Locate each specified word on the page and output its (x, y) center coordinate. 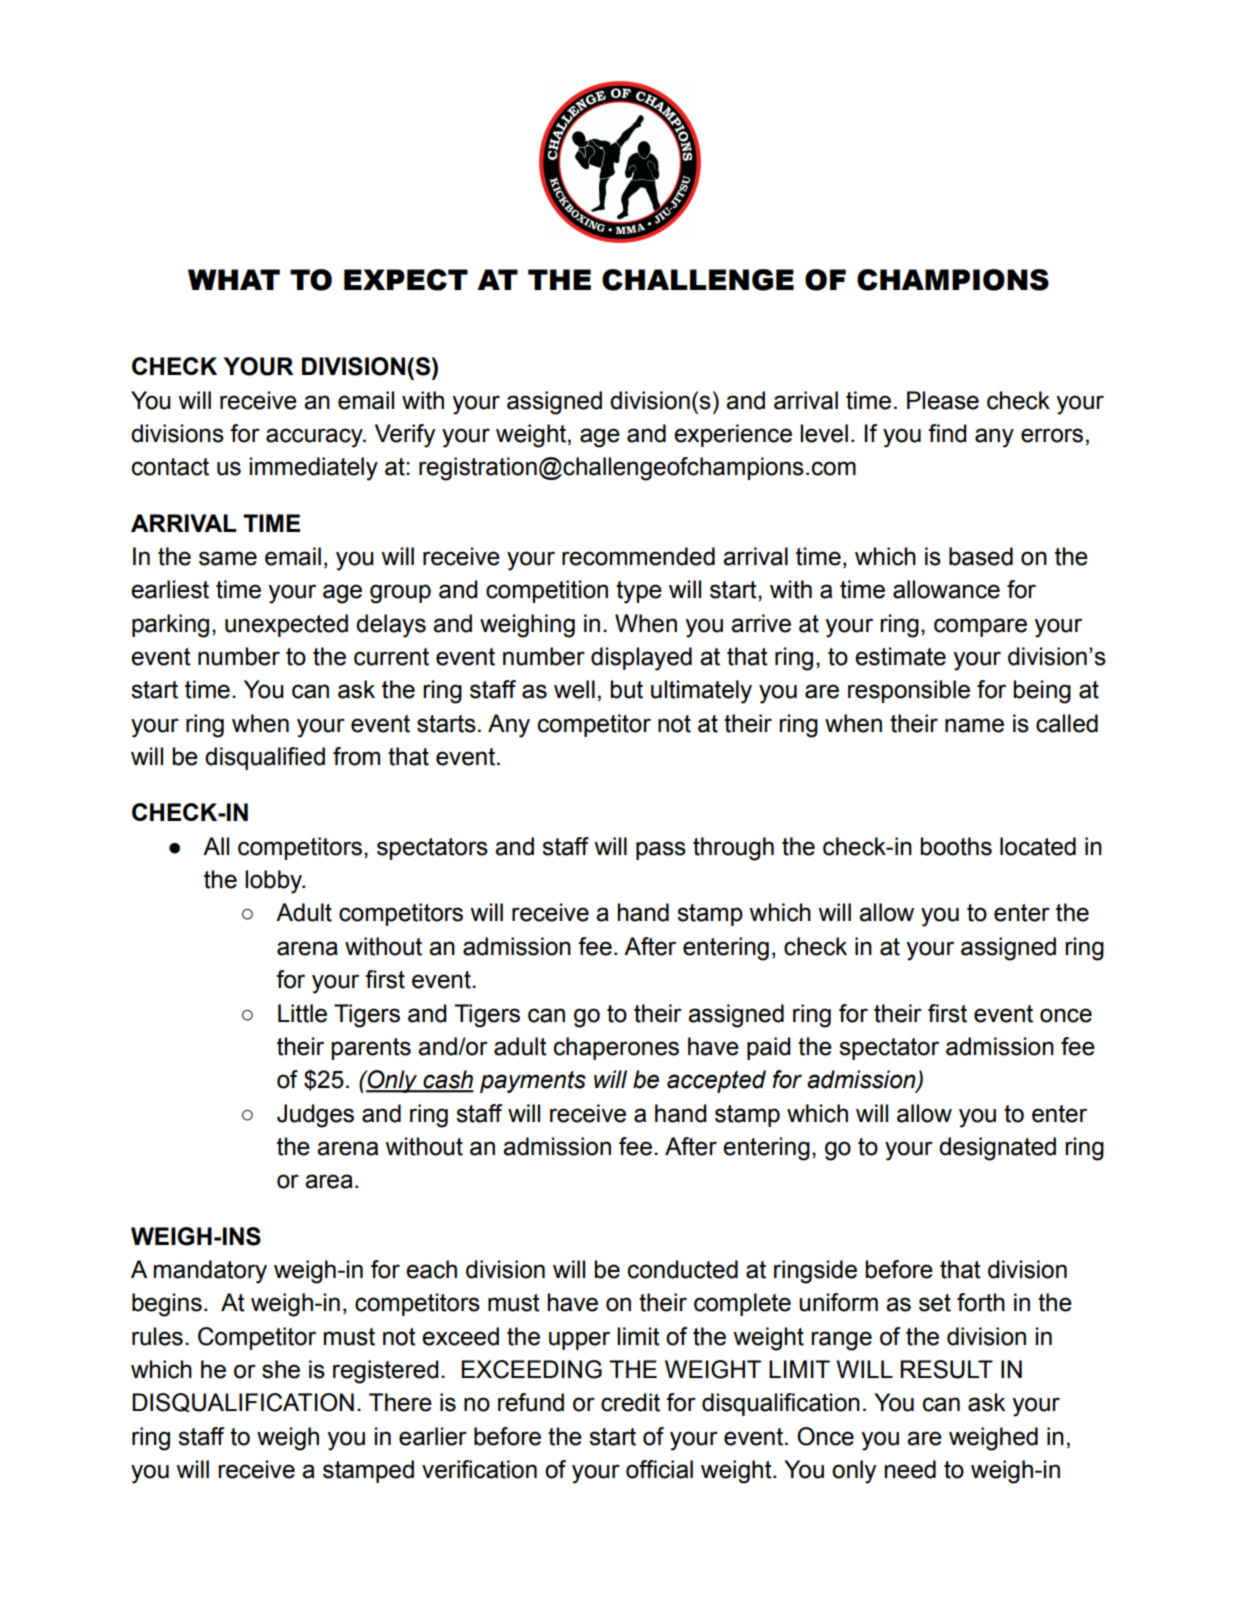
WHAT (234, 279)
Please (943, 400)
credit (630, 1402)
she (281, 1369)
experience (733, 435)
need (910, 1469)
